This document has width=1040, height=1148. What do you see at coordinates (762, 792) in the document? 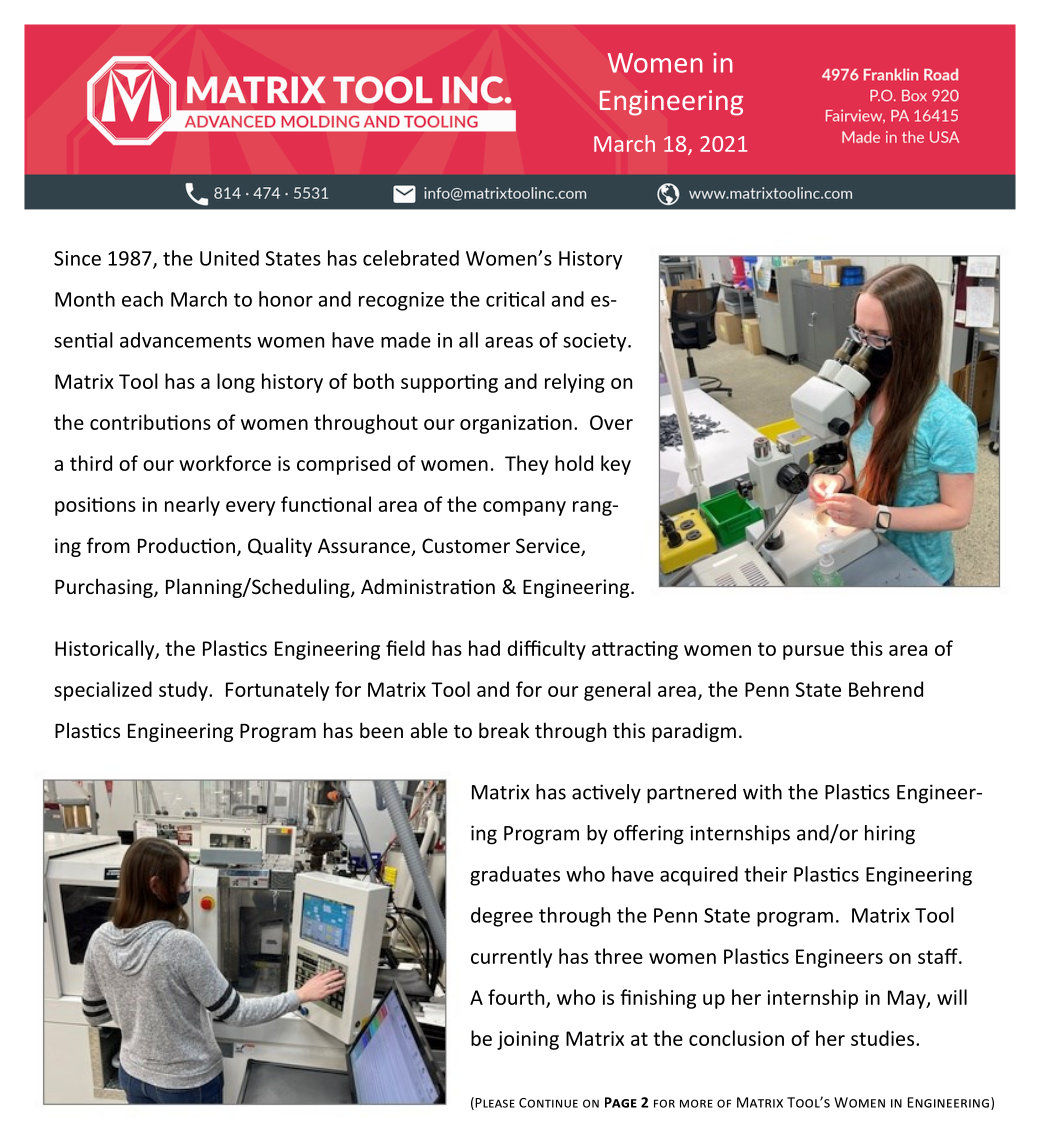
I see `with` at bounding box center [762, 792].
